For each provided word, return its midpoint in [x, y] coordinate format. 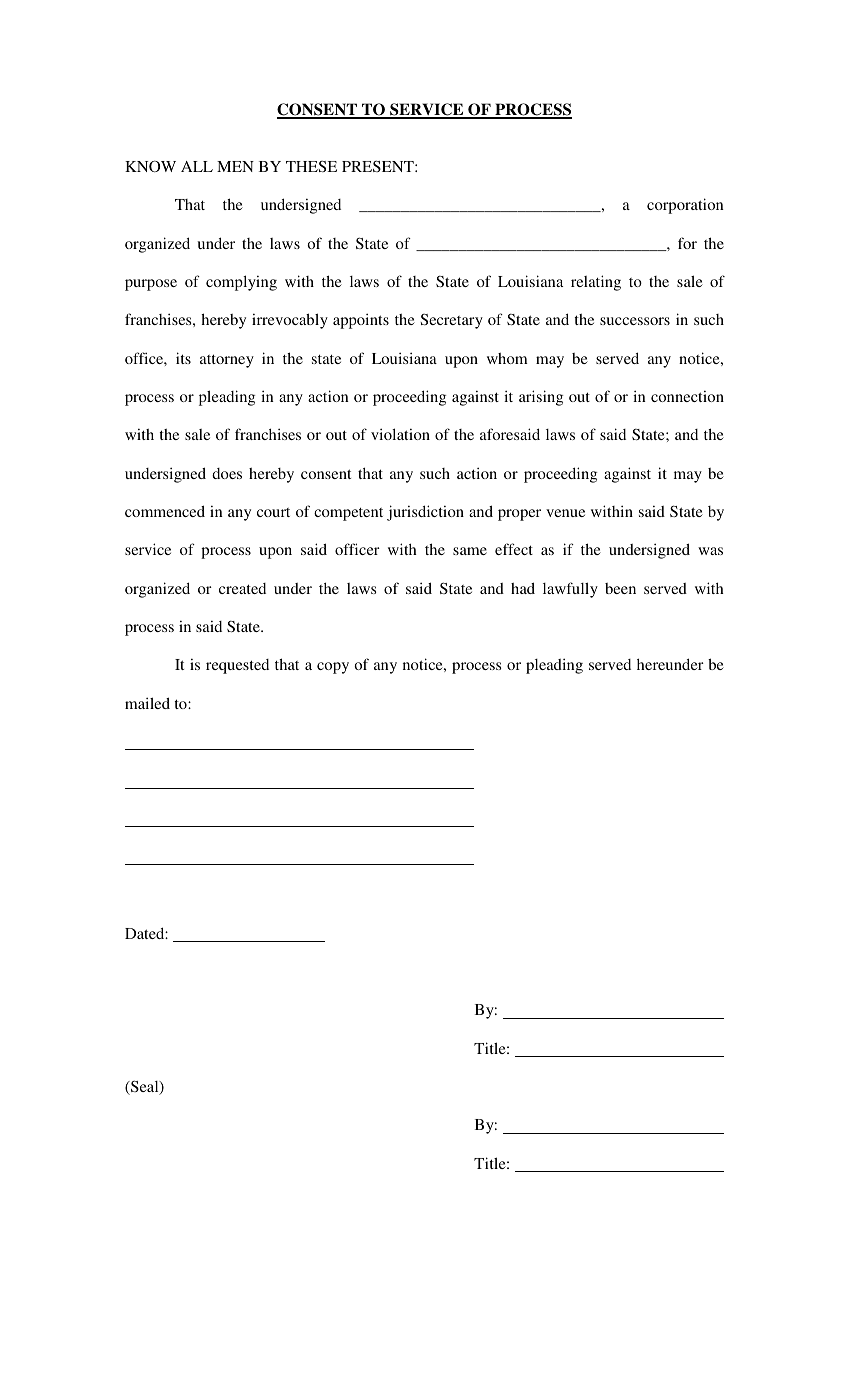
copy [333, 668]
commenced [165, 511]
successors [635, 321]
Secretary [452, 321]
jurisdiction [425, 513]
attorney [227, 361]
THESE [311, 166]
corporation [685, 206]
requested [237, 666]
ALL [197, 166]
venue [565, 513]
